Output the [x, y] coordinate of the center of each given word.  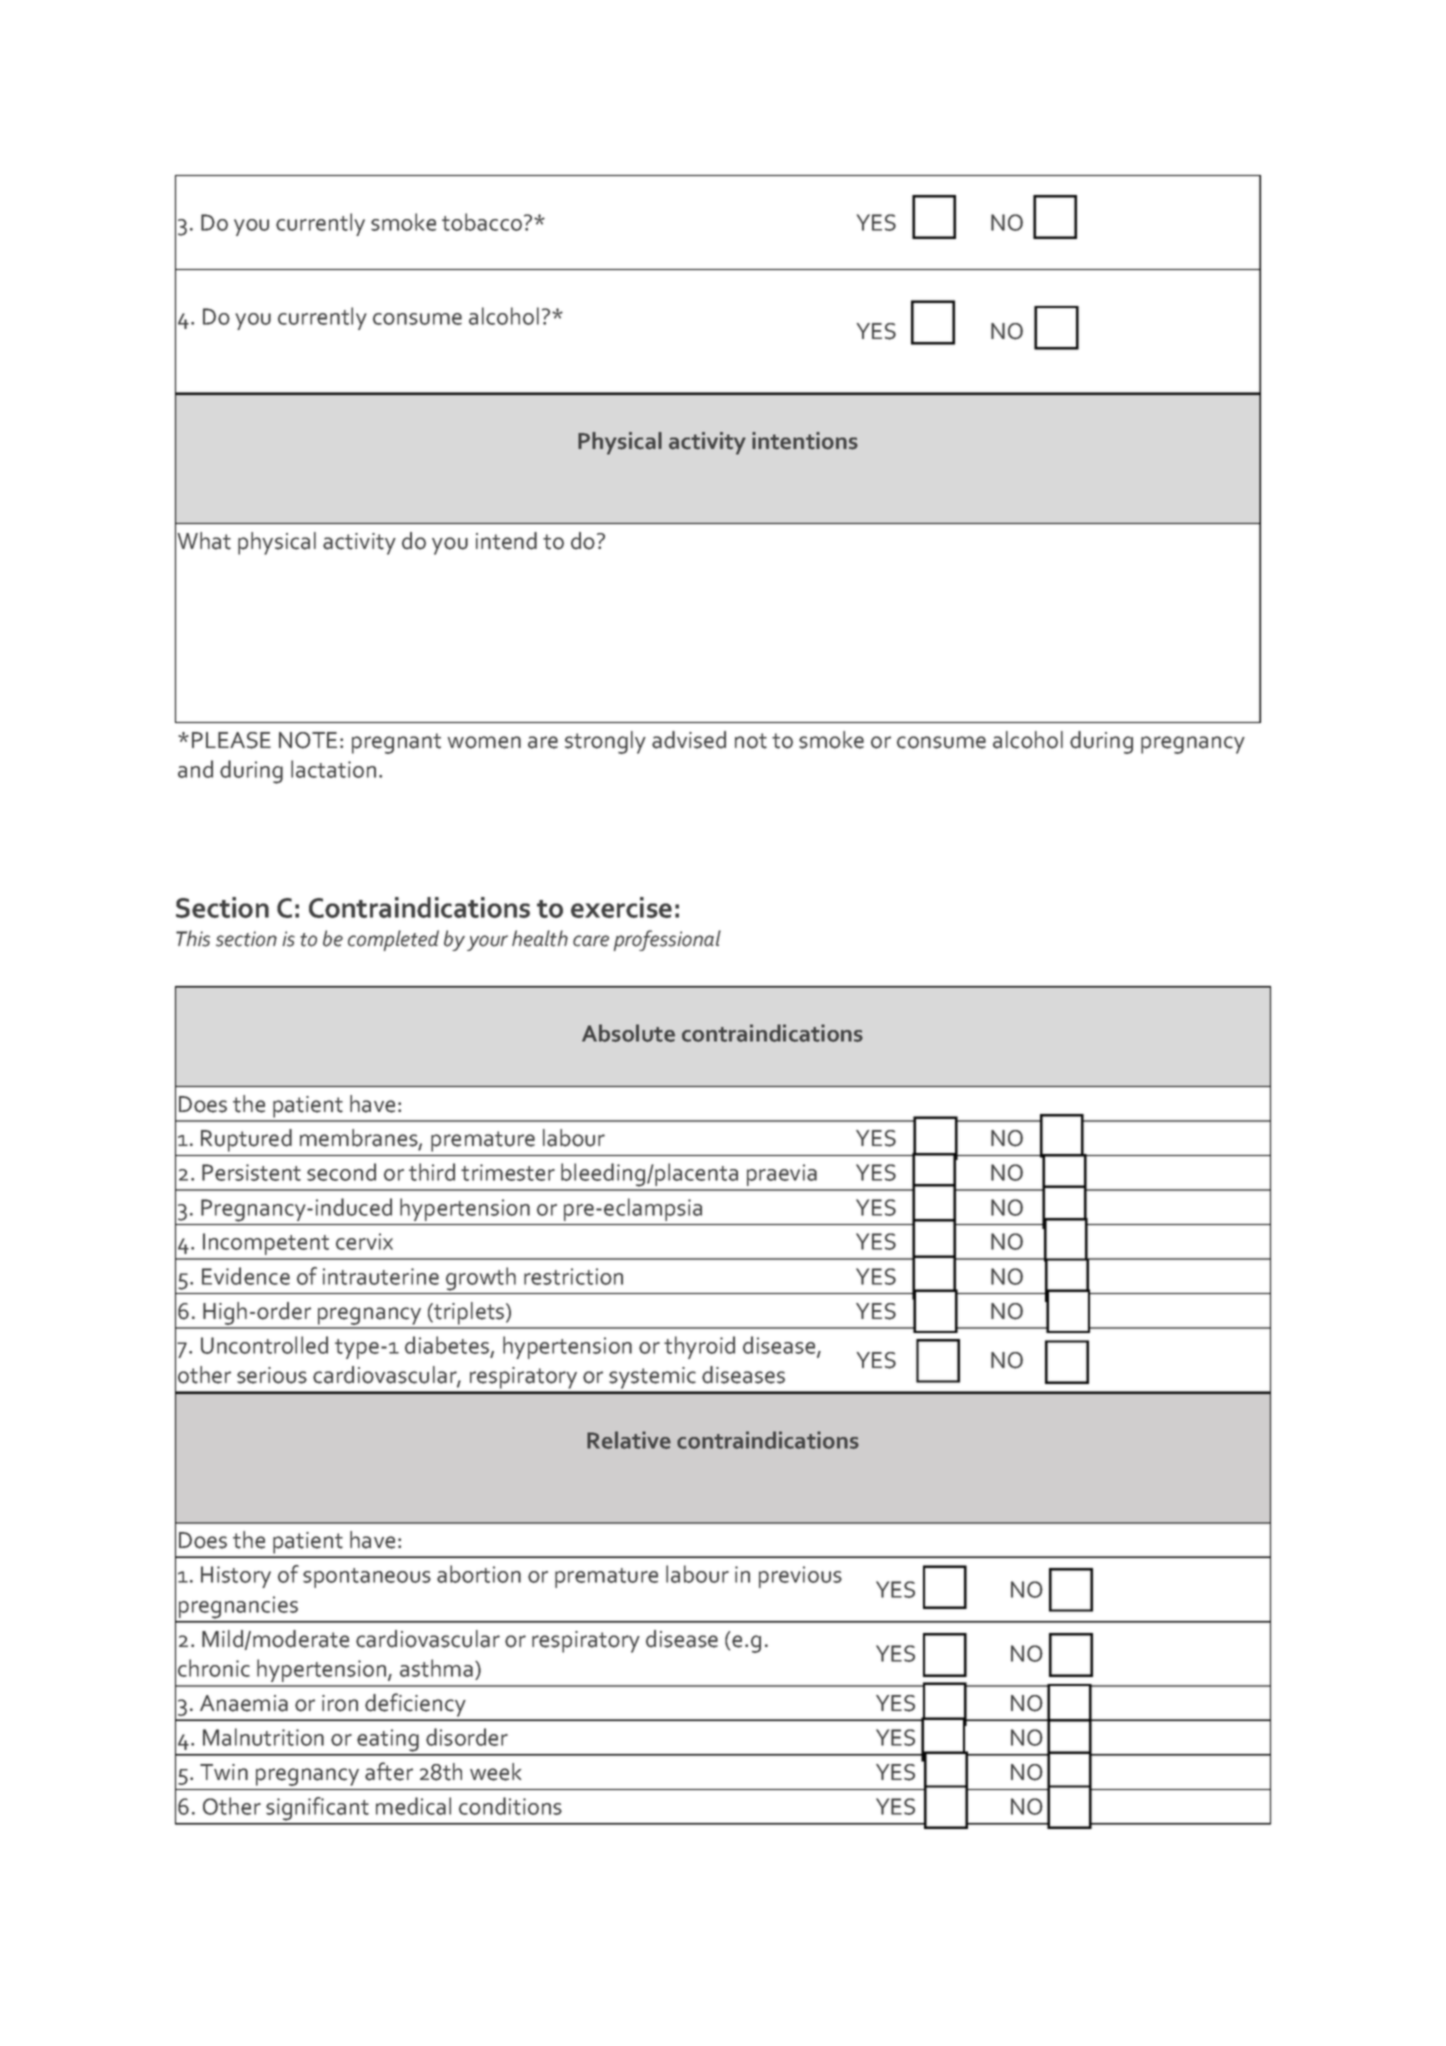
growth [481, 1279]
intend [506, 541]
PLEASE [231, 740]
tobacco [482, 222]
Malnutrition [263, 1737]
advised [689, 740]
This [193, 938]
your [487, 943]
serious [272, 1375]
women [484, 742]
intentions [805, 441]
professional [667, 940]
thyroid [699, 1347]
